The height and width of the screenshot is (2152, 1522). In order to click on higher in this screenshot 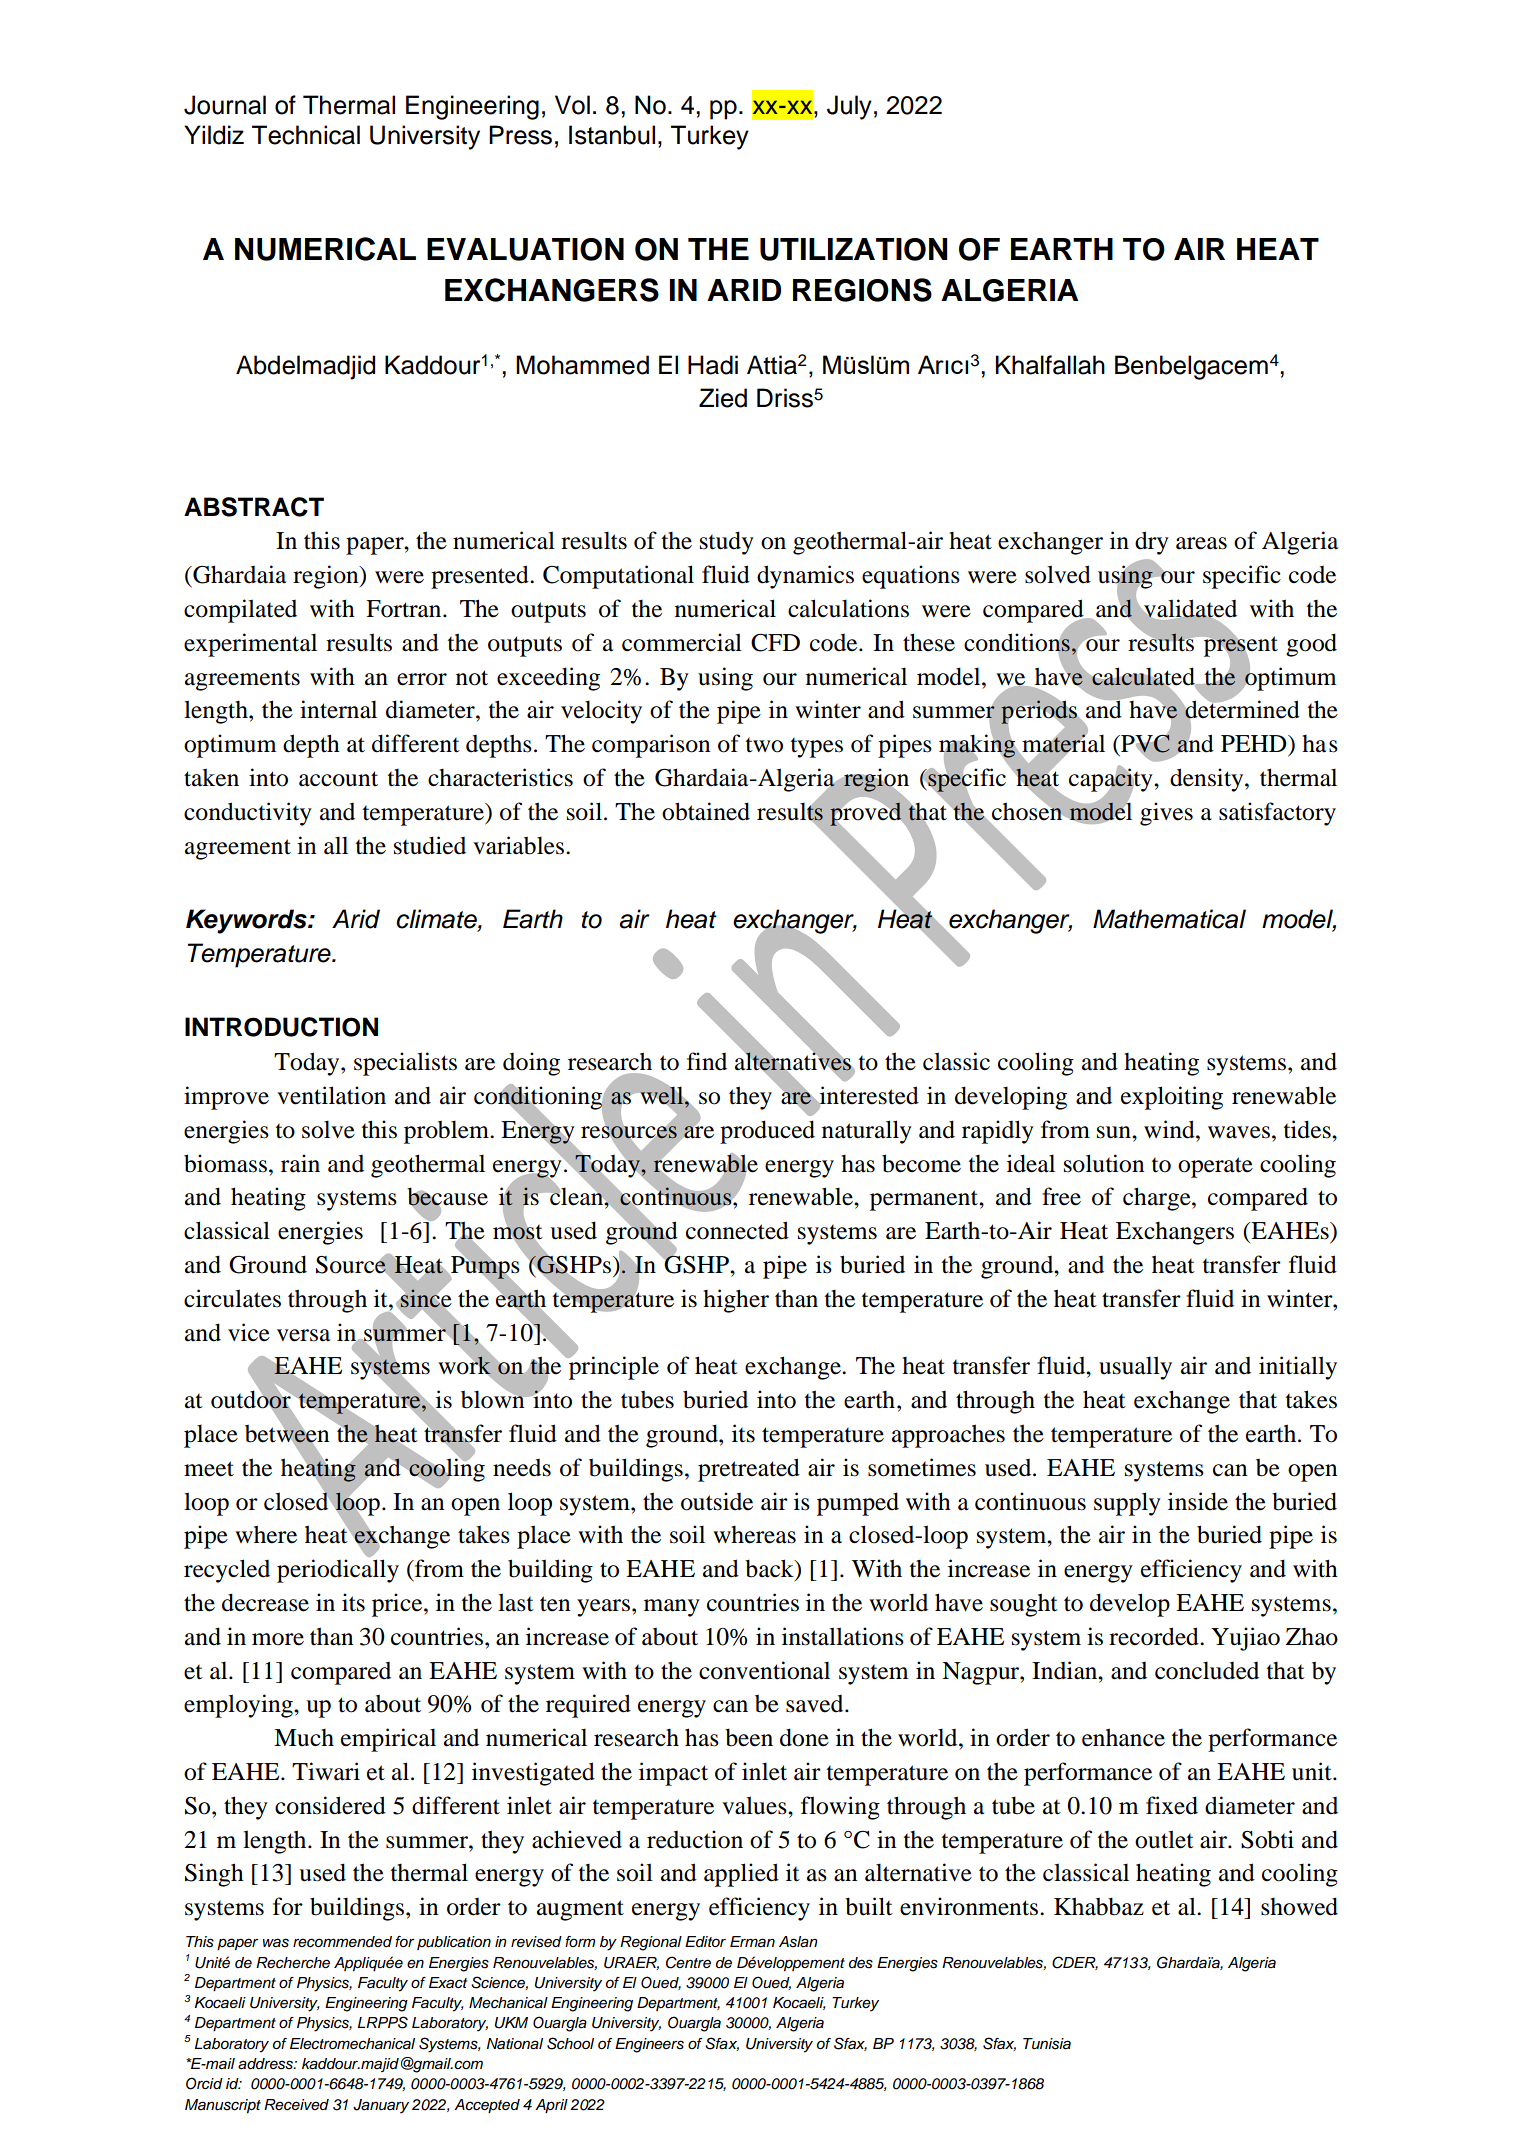, I will do `click(736, 1301)`.
